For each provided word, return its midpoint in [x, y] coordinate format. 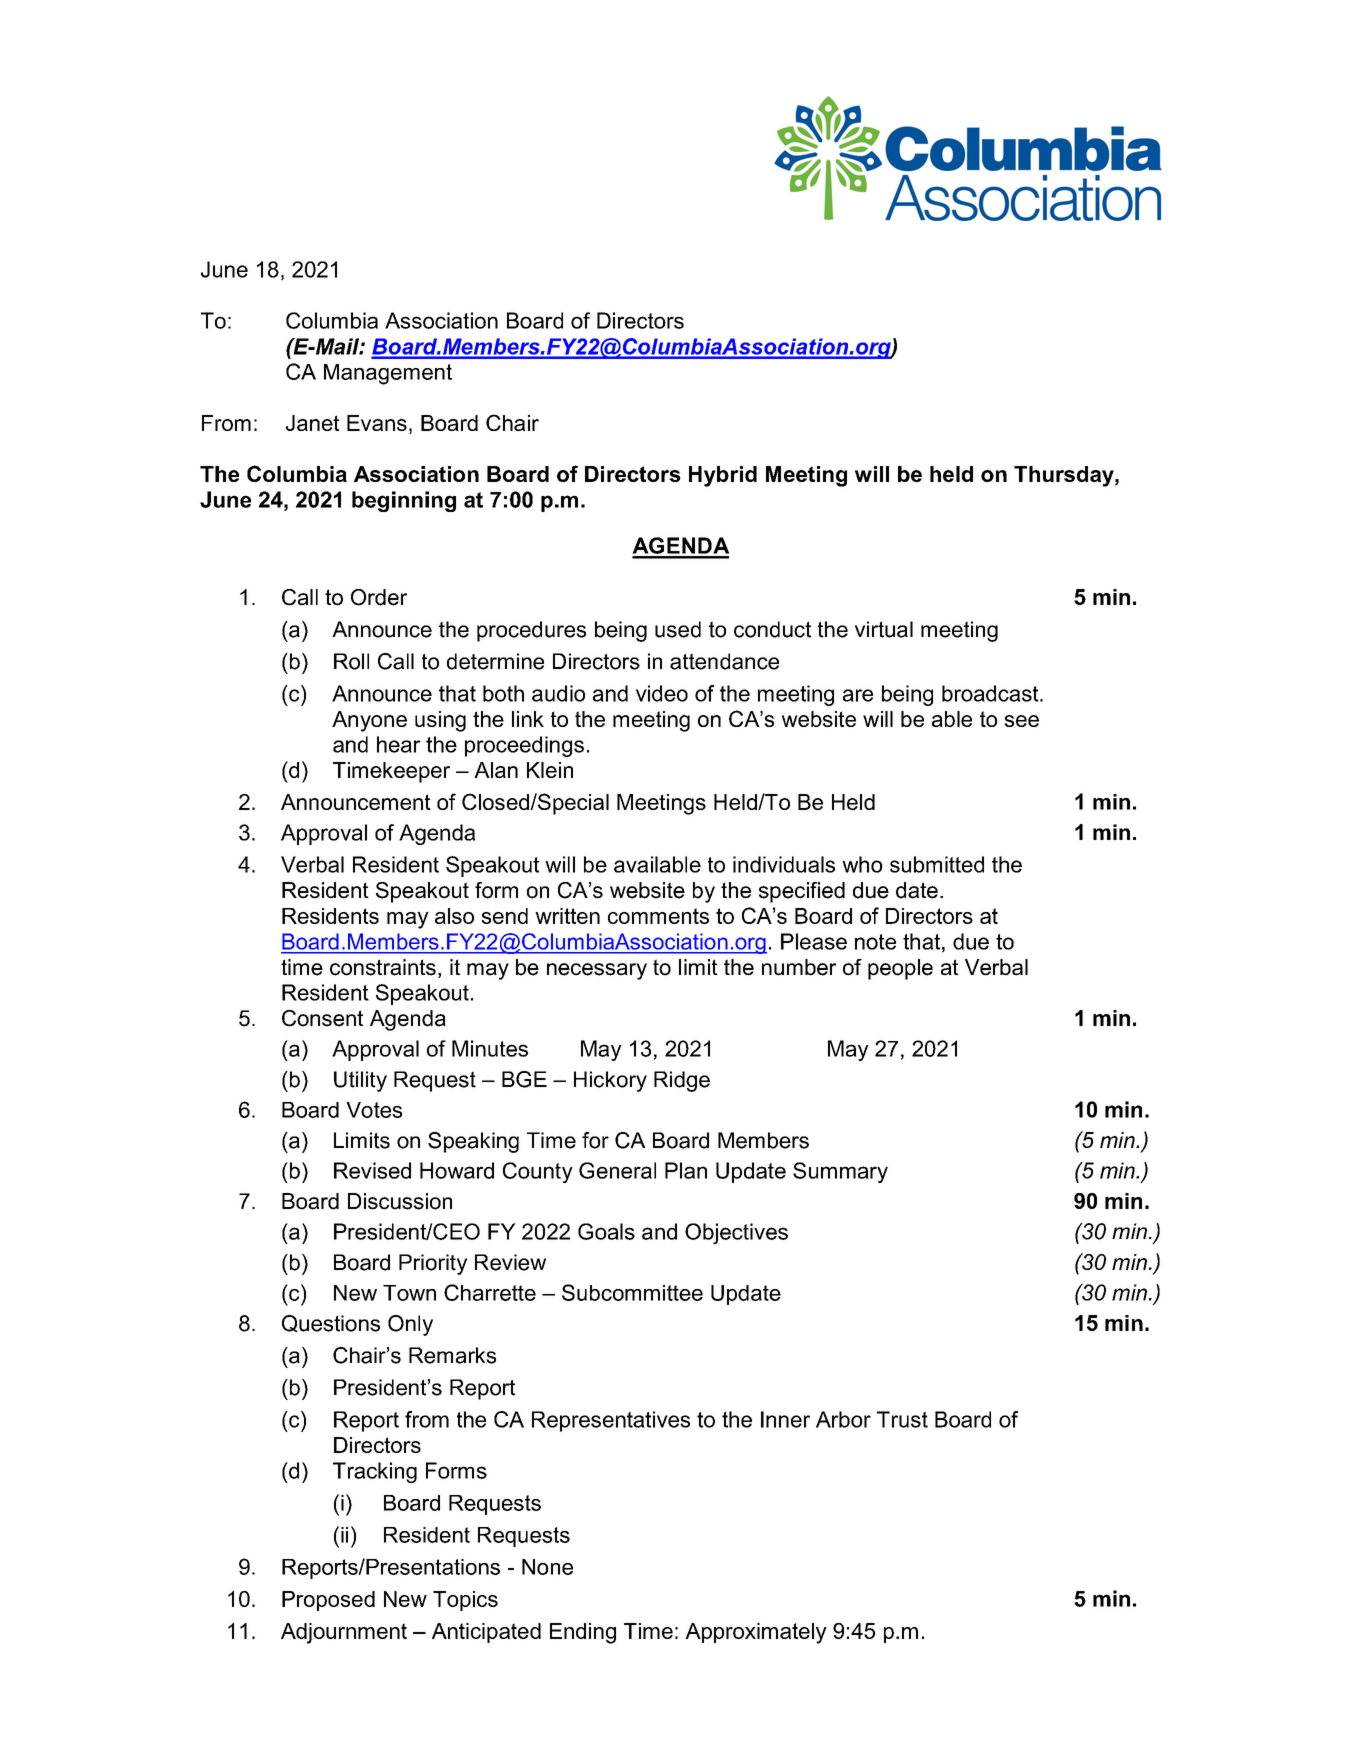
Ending [583, 1633]
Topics [465, 1601]
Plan [686, 1170]
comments [658, 916]
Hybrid [723, 476]
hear [399, 744]
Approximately [756, 1633]
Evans [377, 423]
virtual [884, 629]
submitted [937, 864]
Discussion [400, 1201]
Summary [840, 1172]
